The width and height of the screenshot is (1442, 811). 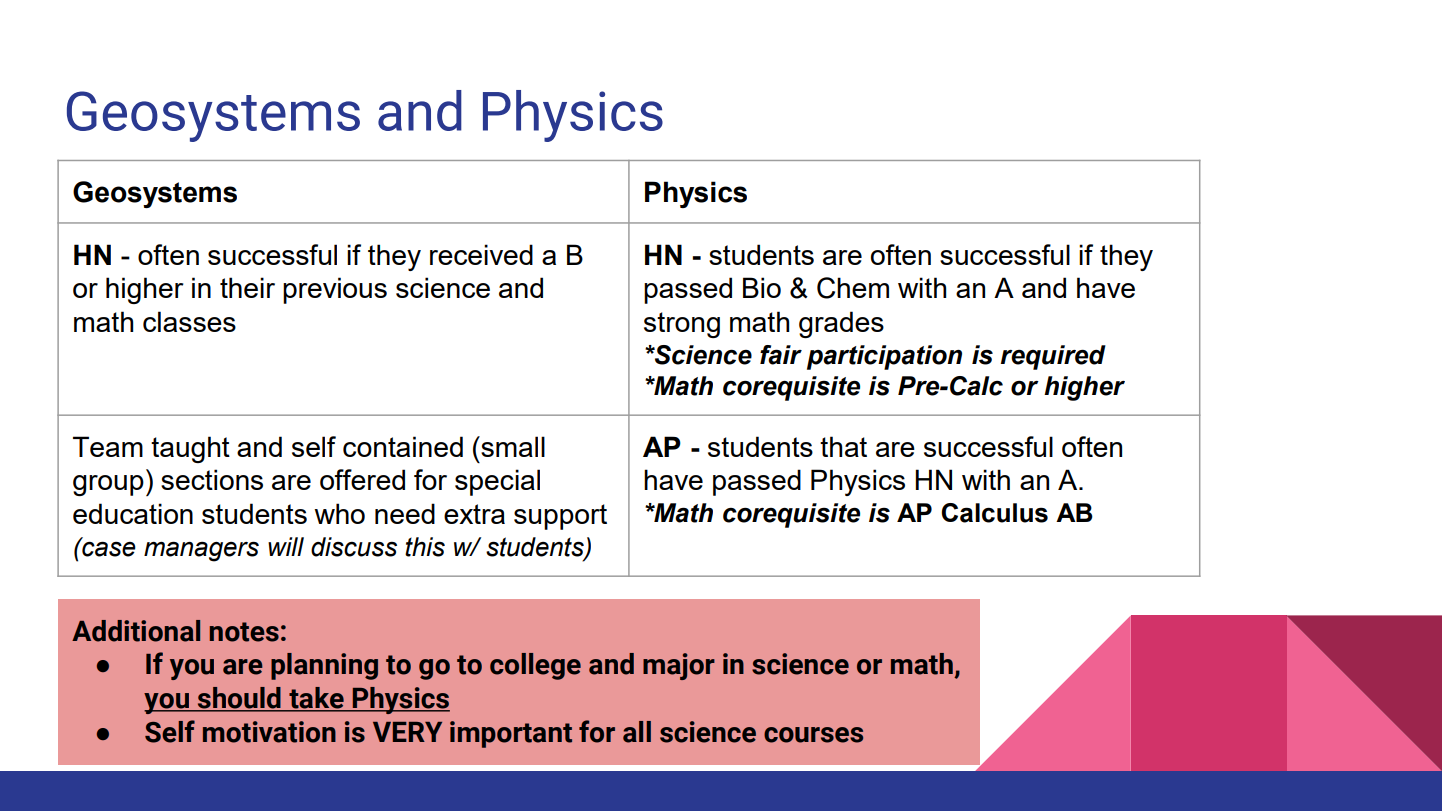 What do you see at coordinates (247, 287) in the screenshot?
I see `their` at bounding box center [247, 287].
